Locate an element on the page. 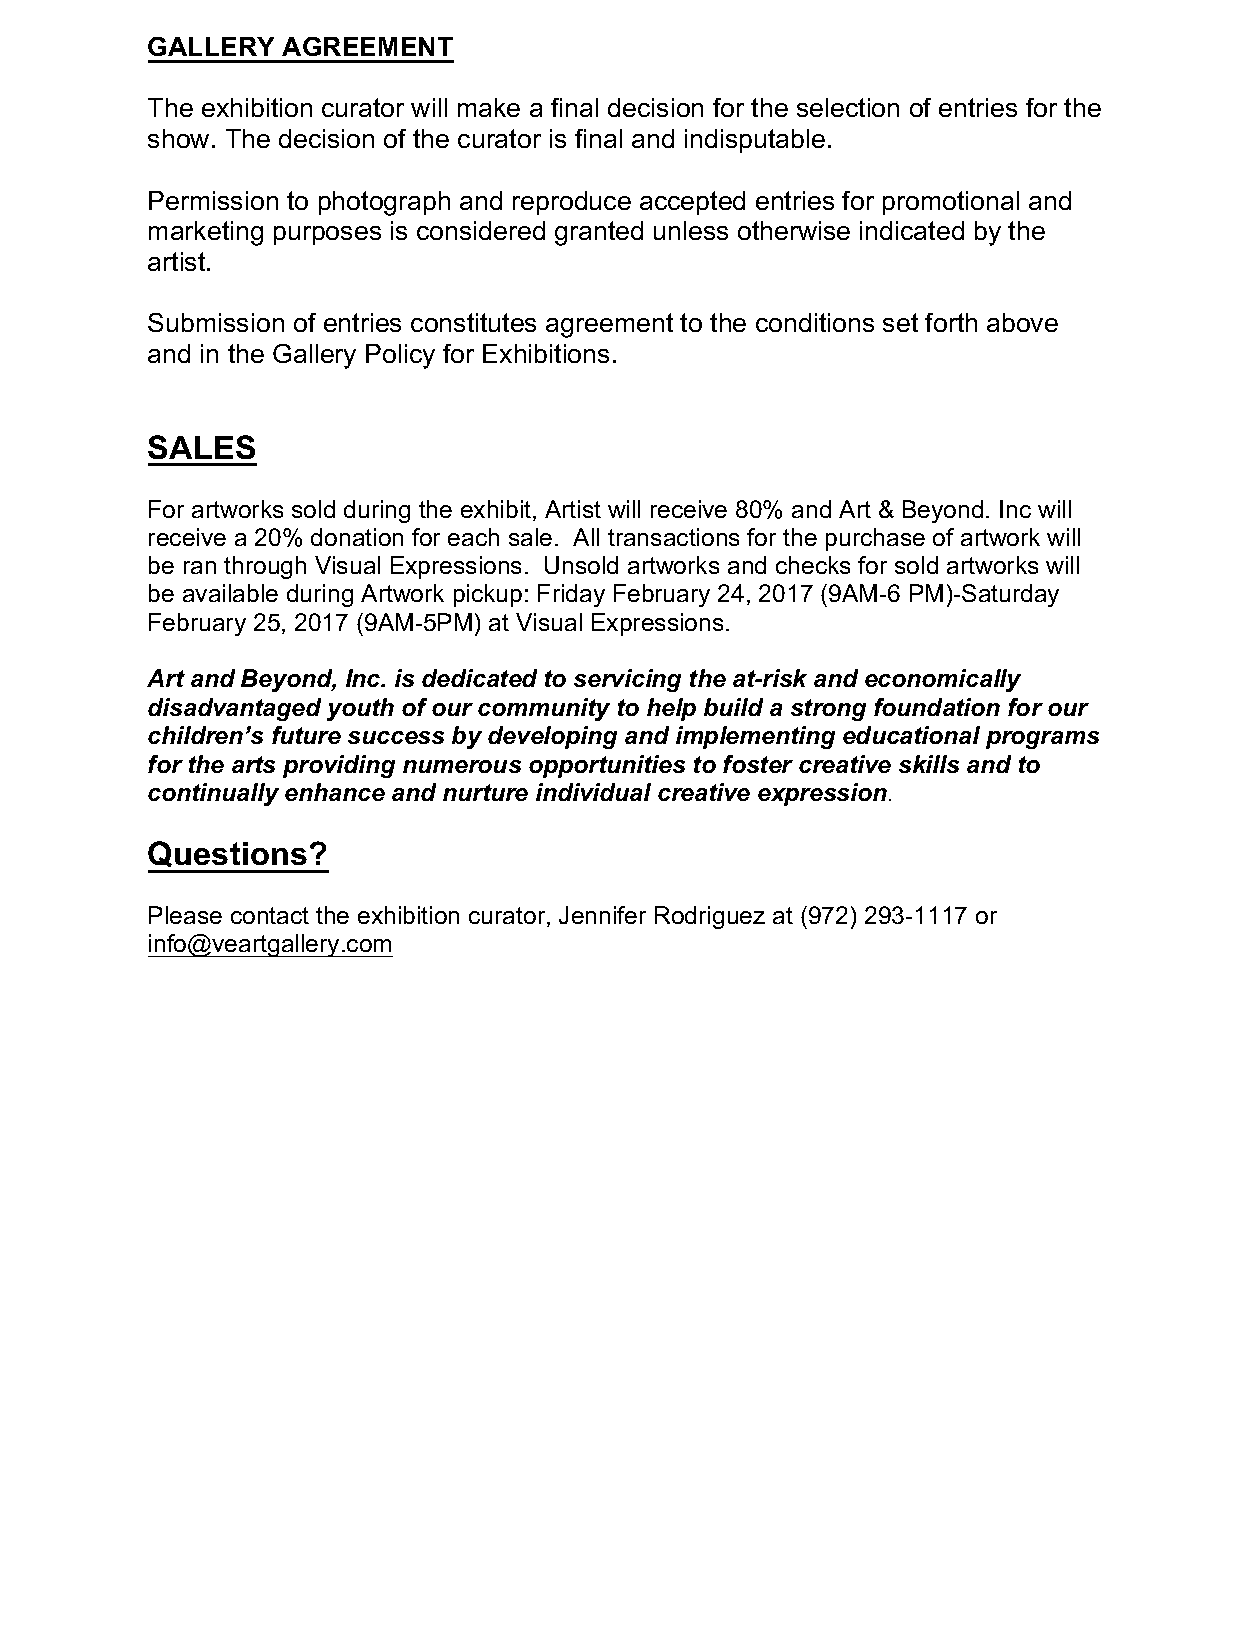  purchase is located at coordinates (875, 539).
